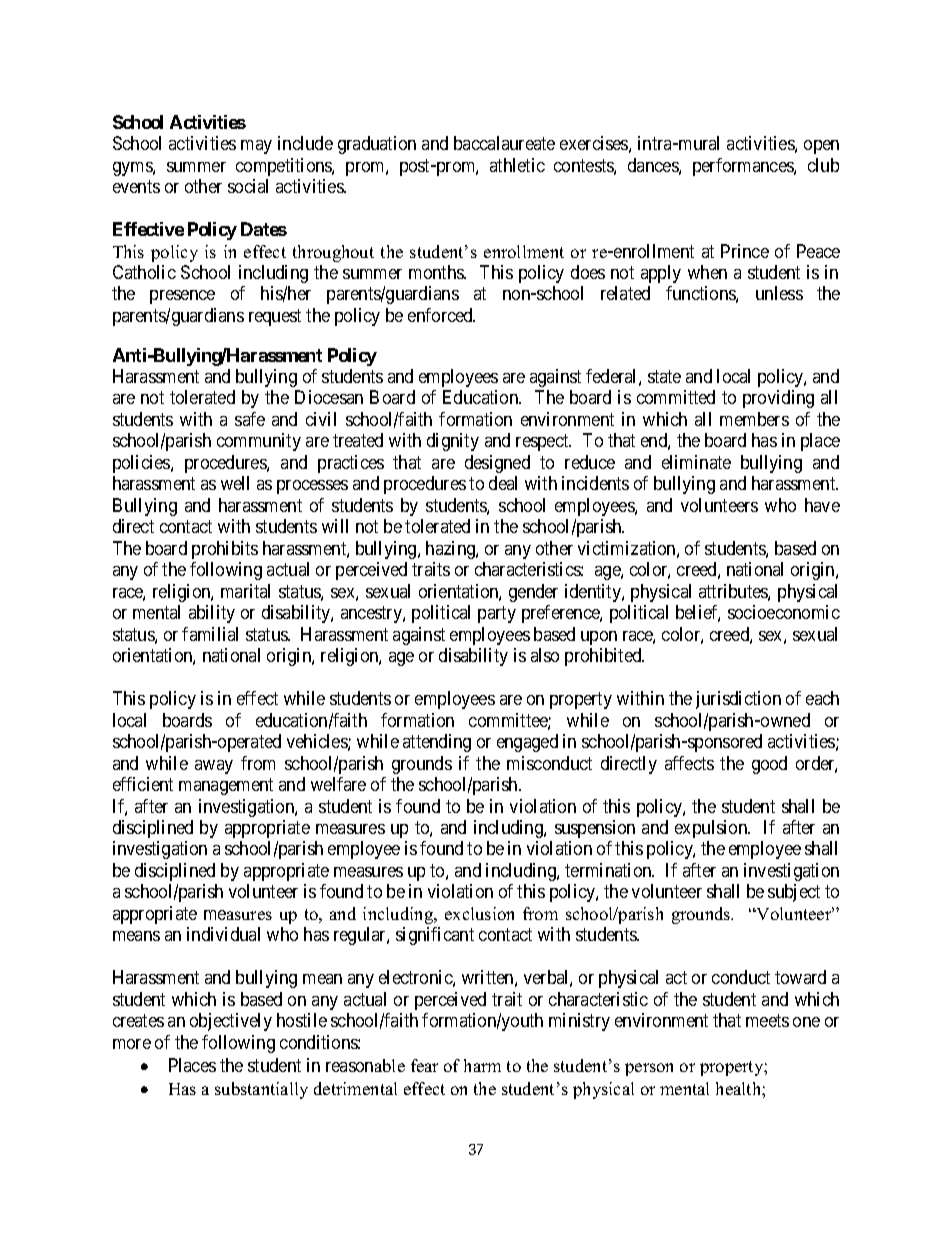 The height and width of the screenshot is (1233, 952). I want to click on suspension, so click(595, 829).
